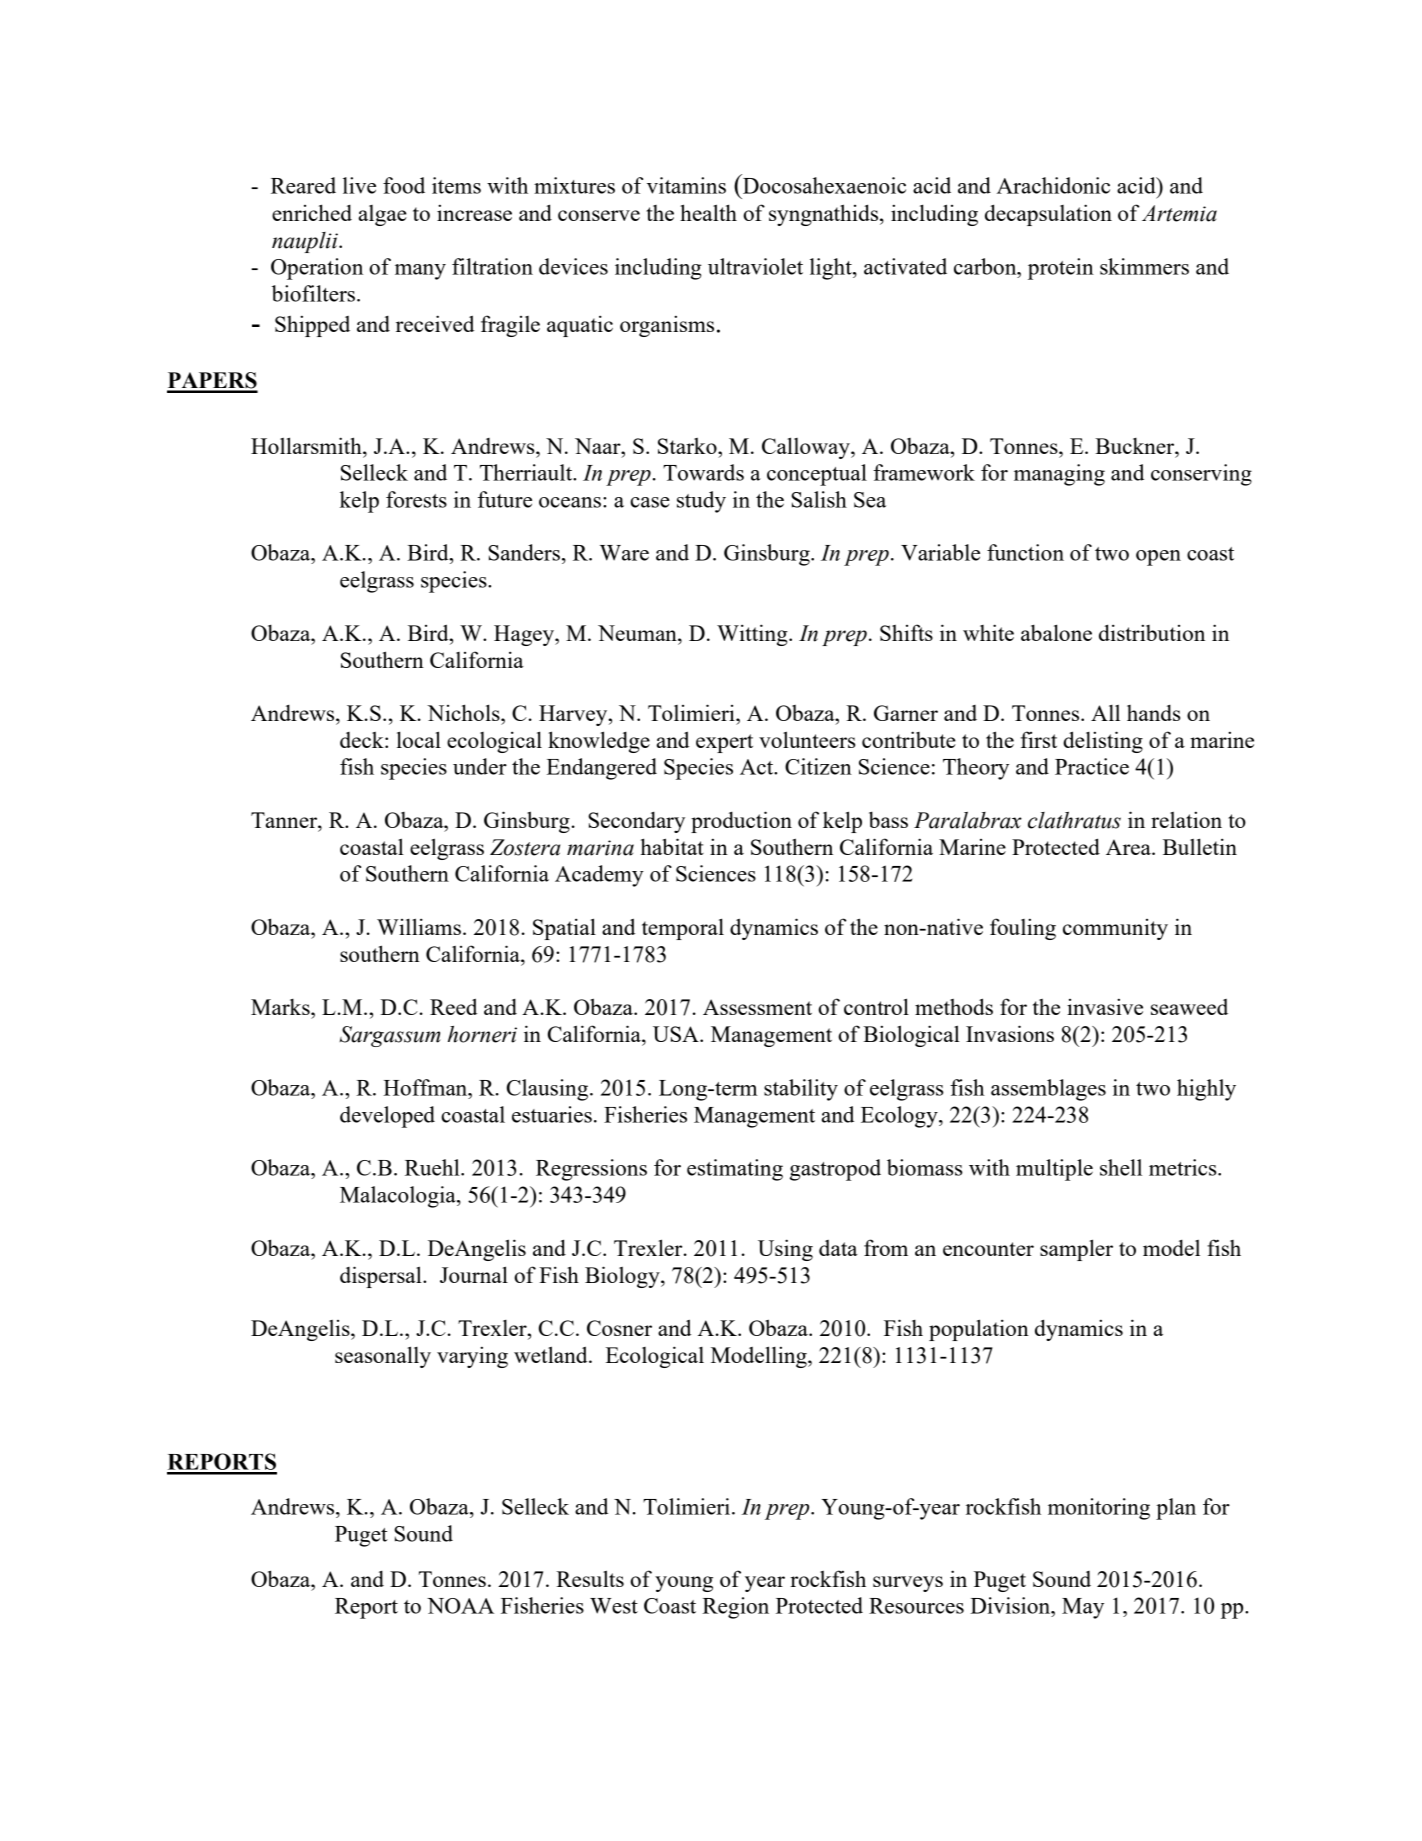 The width and height of the screenshot is (1422, 1841). I want to click on May, so click(1083, 1608).
